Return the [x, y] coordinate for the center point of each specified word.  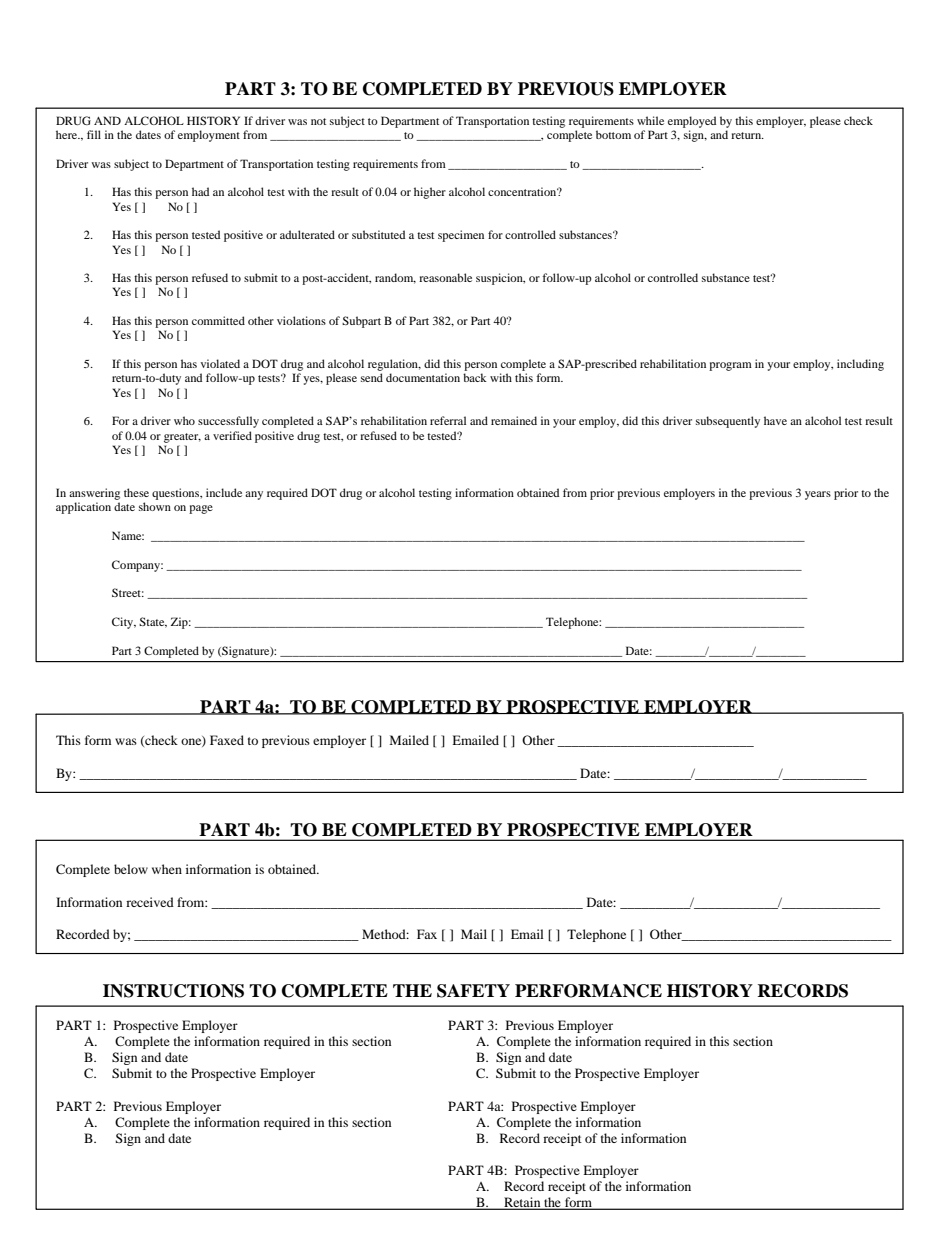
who [184, 420]
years [818, 495]
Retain [522, 1203]
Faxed [227, 740]
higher [430, 193]
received [150, 902]
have [775, 420]
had [200, 191]
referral [448, 420]
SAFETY [473, 991]
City [124, 623]
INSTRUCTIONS [173, 991]
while [650, 120]
